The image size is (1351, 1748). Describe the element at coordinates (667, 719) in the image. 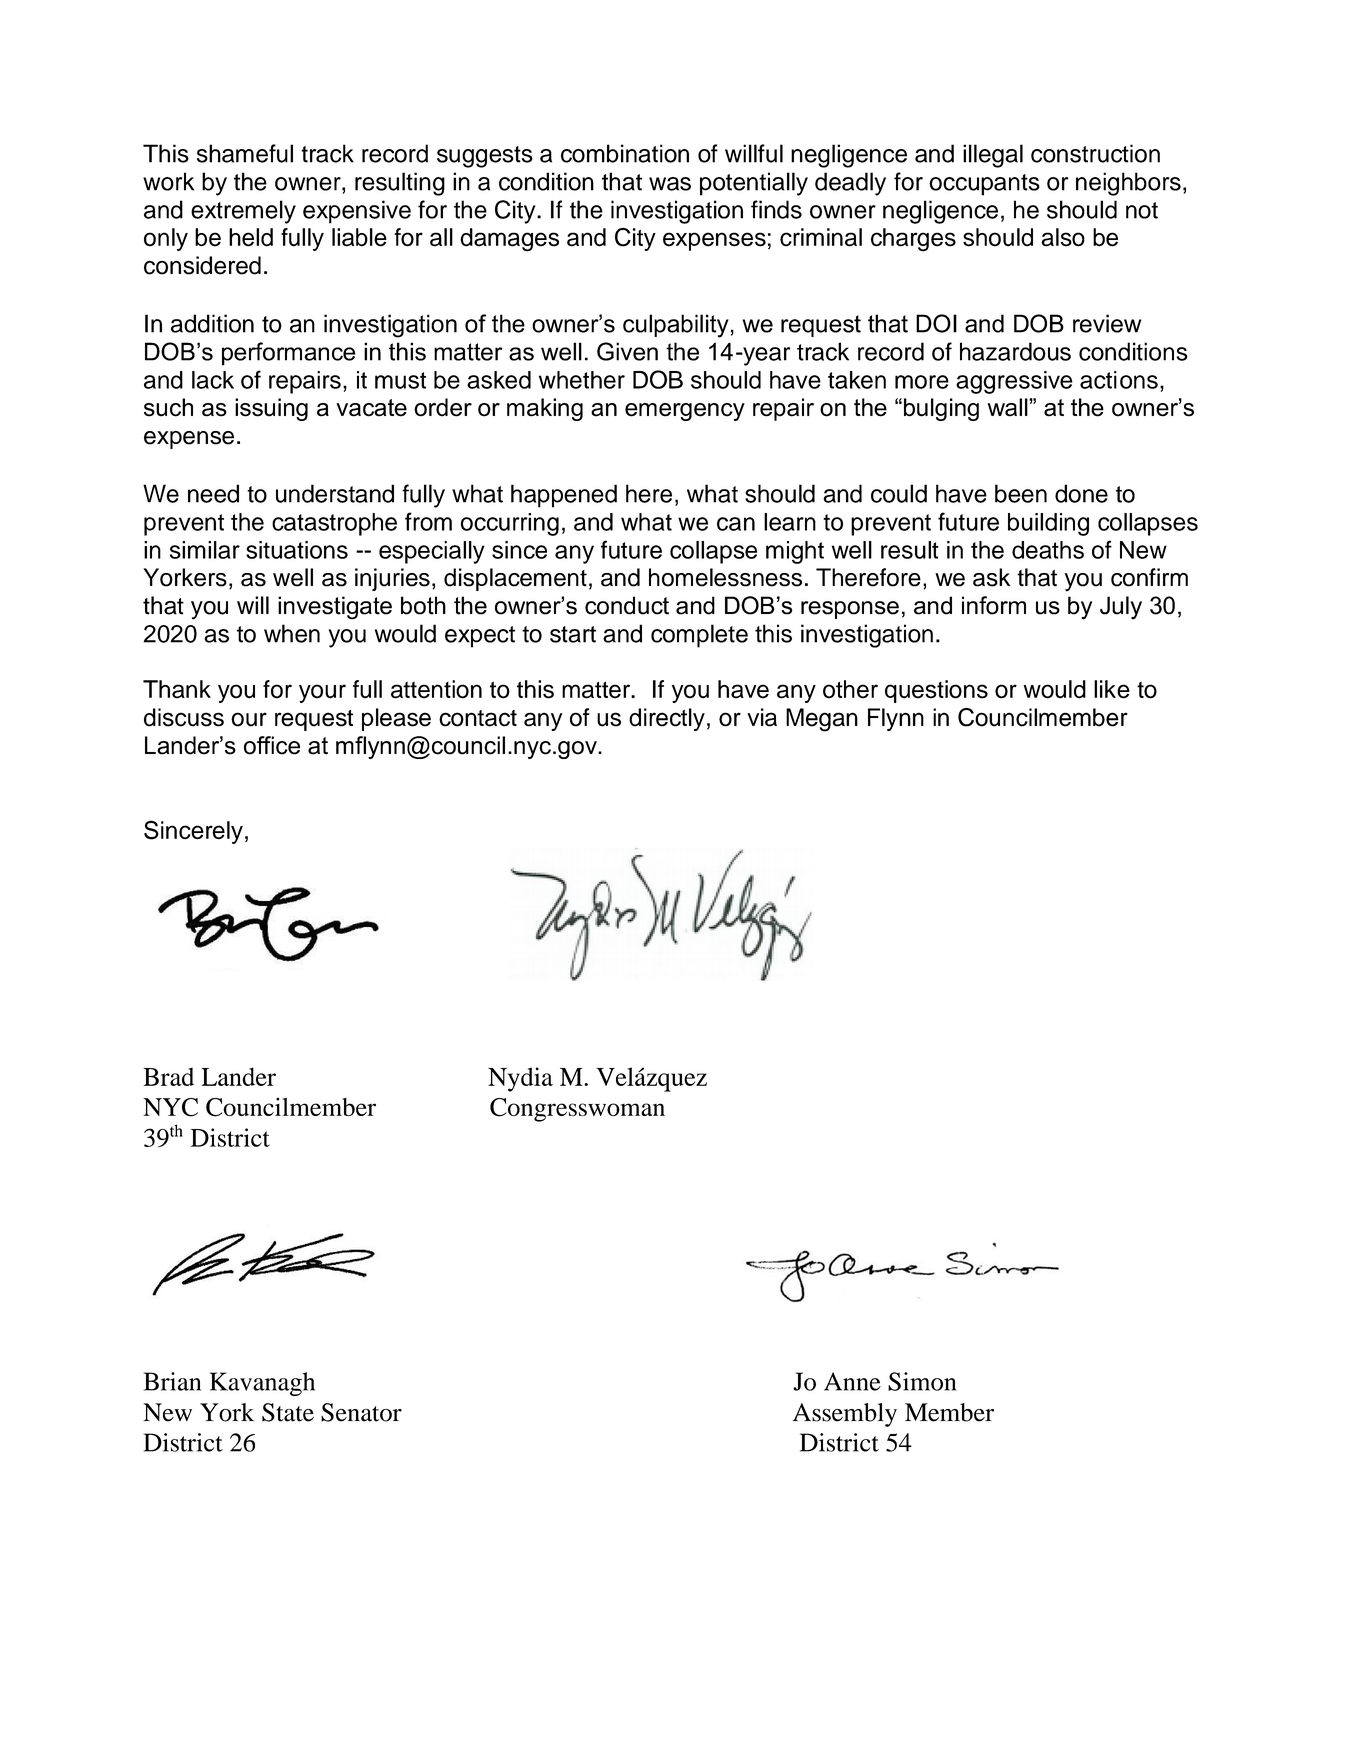

I see `directly` at that location.
